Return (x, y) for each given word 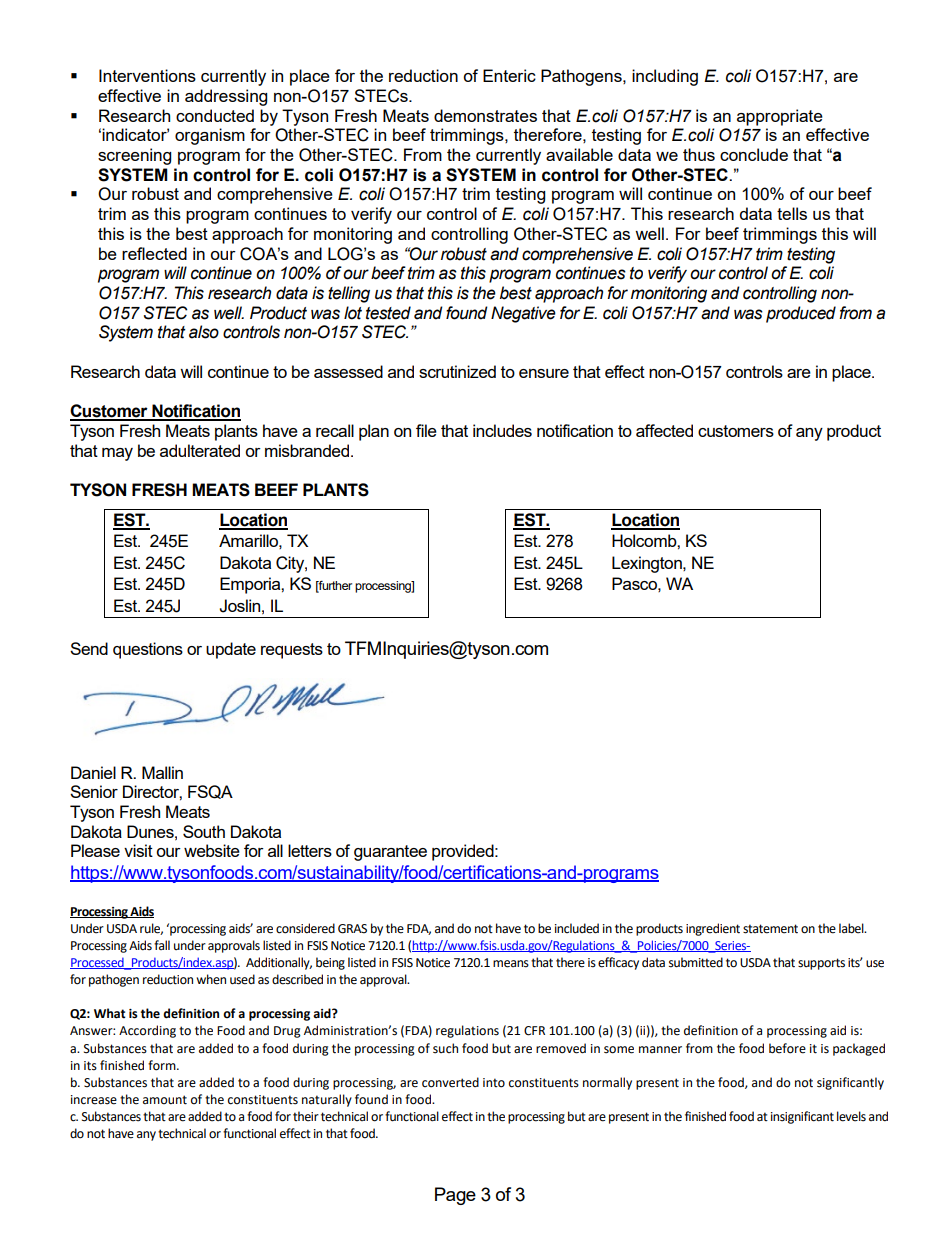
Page (455, 1196)
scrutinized (457, 371)
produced (801, 314)
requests (292, 651)
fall (162, 945)
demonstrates (485, 115)
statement (770, 929)
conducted (215, 115)
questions (148, 650)
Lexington (648, 564)
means (511, 964)
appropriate (780, 117)
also (204, 332)
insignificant (802, 1117)
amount (165, 1100)
